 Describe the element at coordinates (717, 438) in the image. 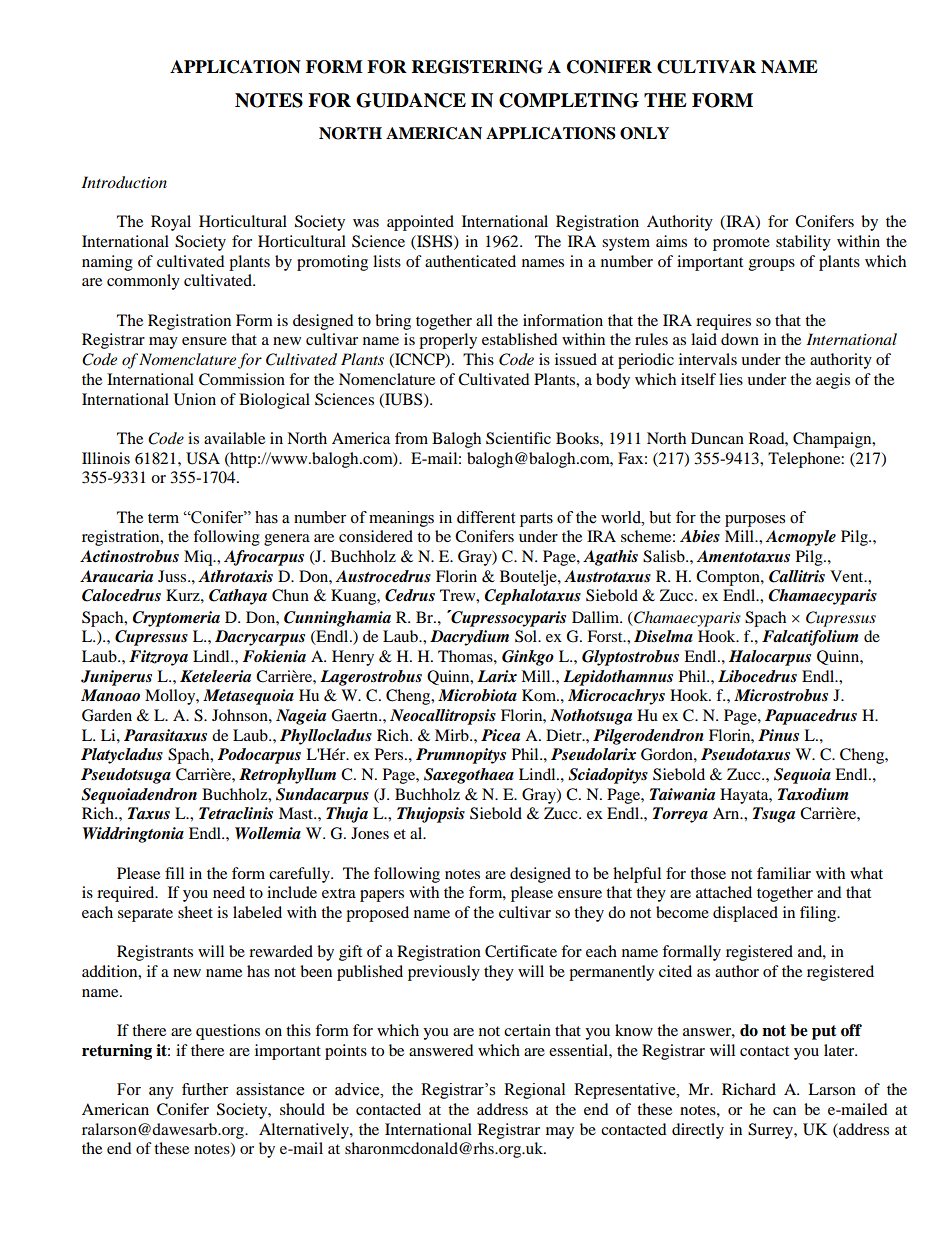

I see `Duncan` at that location.
